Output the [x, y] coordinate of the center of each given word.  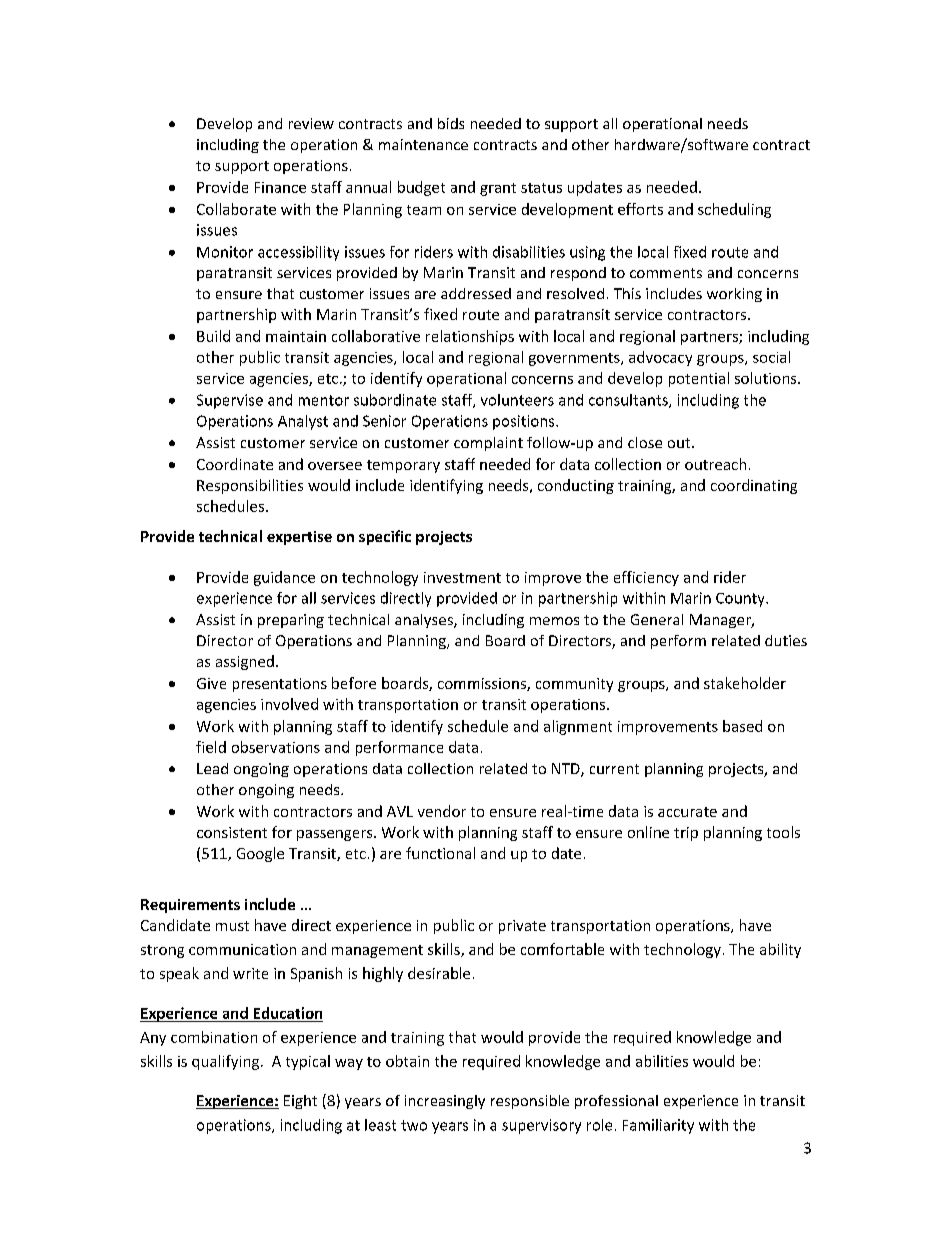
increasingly [445, 1102]
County [741, 600]
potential [699, 379]
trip [686, 834]
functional [440, 853]
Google [260, 854]
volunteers [517, 400]
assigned [245, 662]
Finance [280, 187]
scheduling [734, 210]
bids [451, 123]
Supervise [230, 401]
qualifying [225, 1062]
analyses [425, 621]
